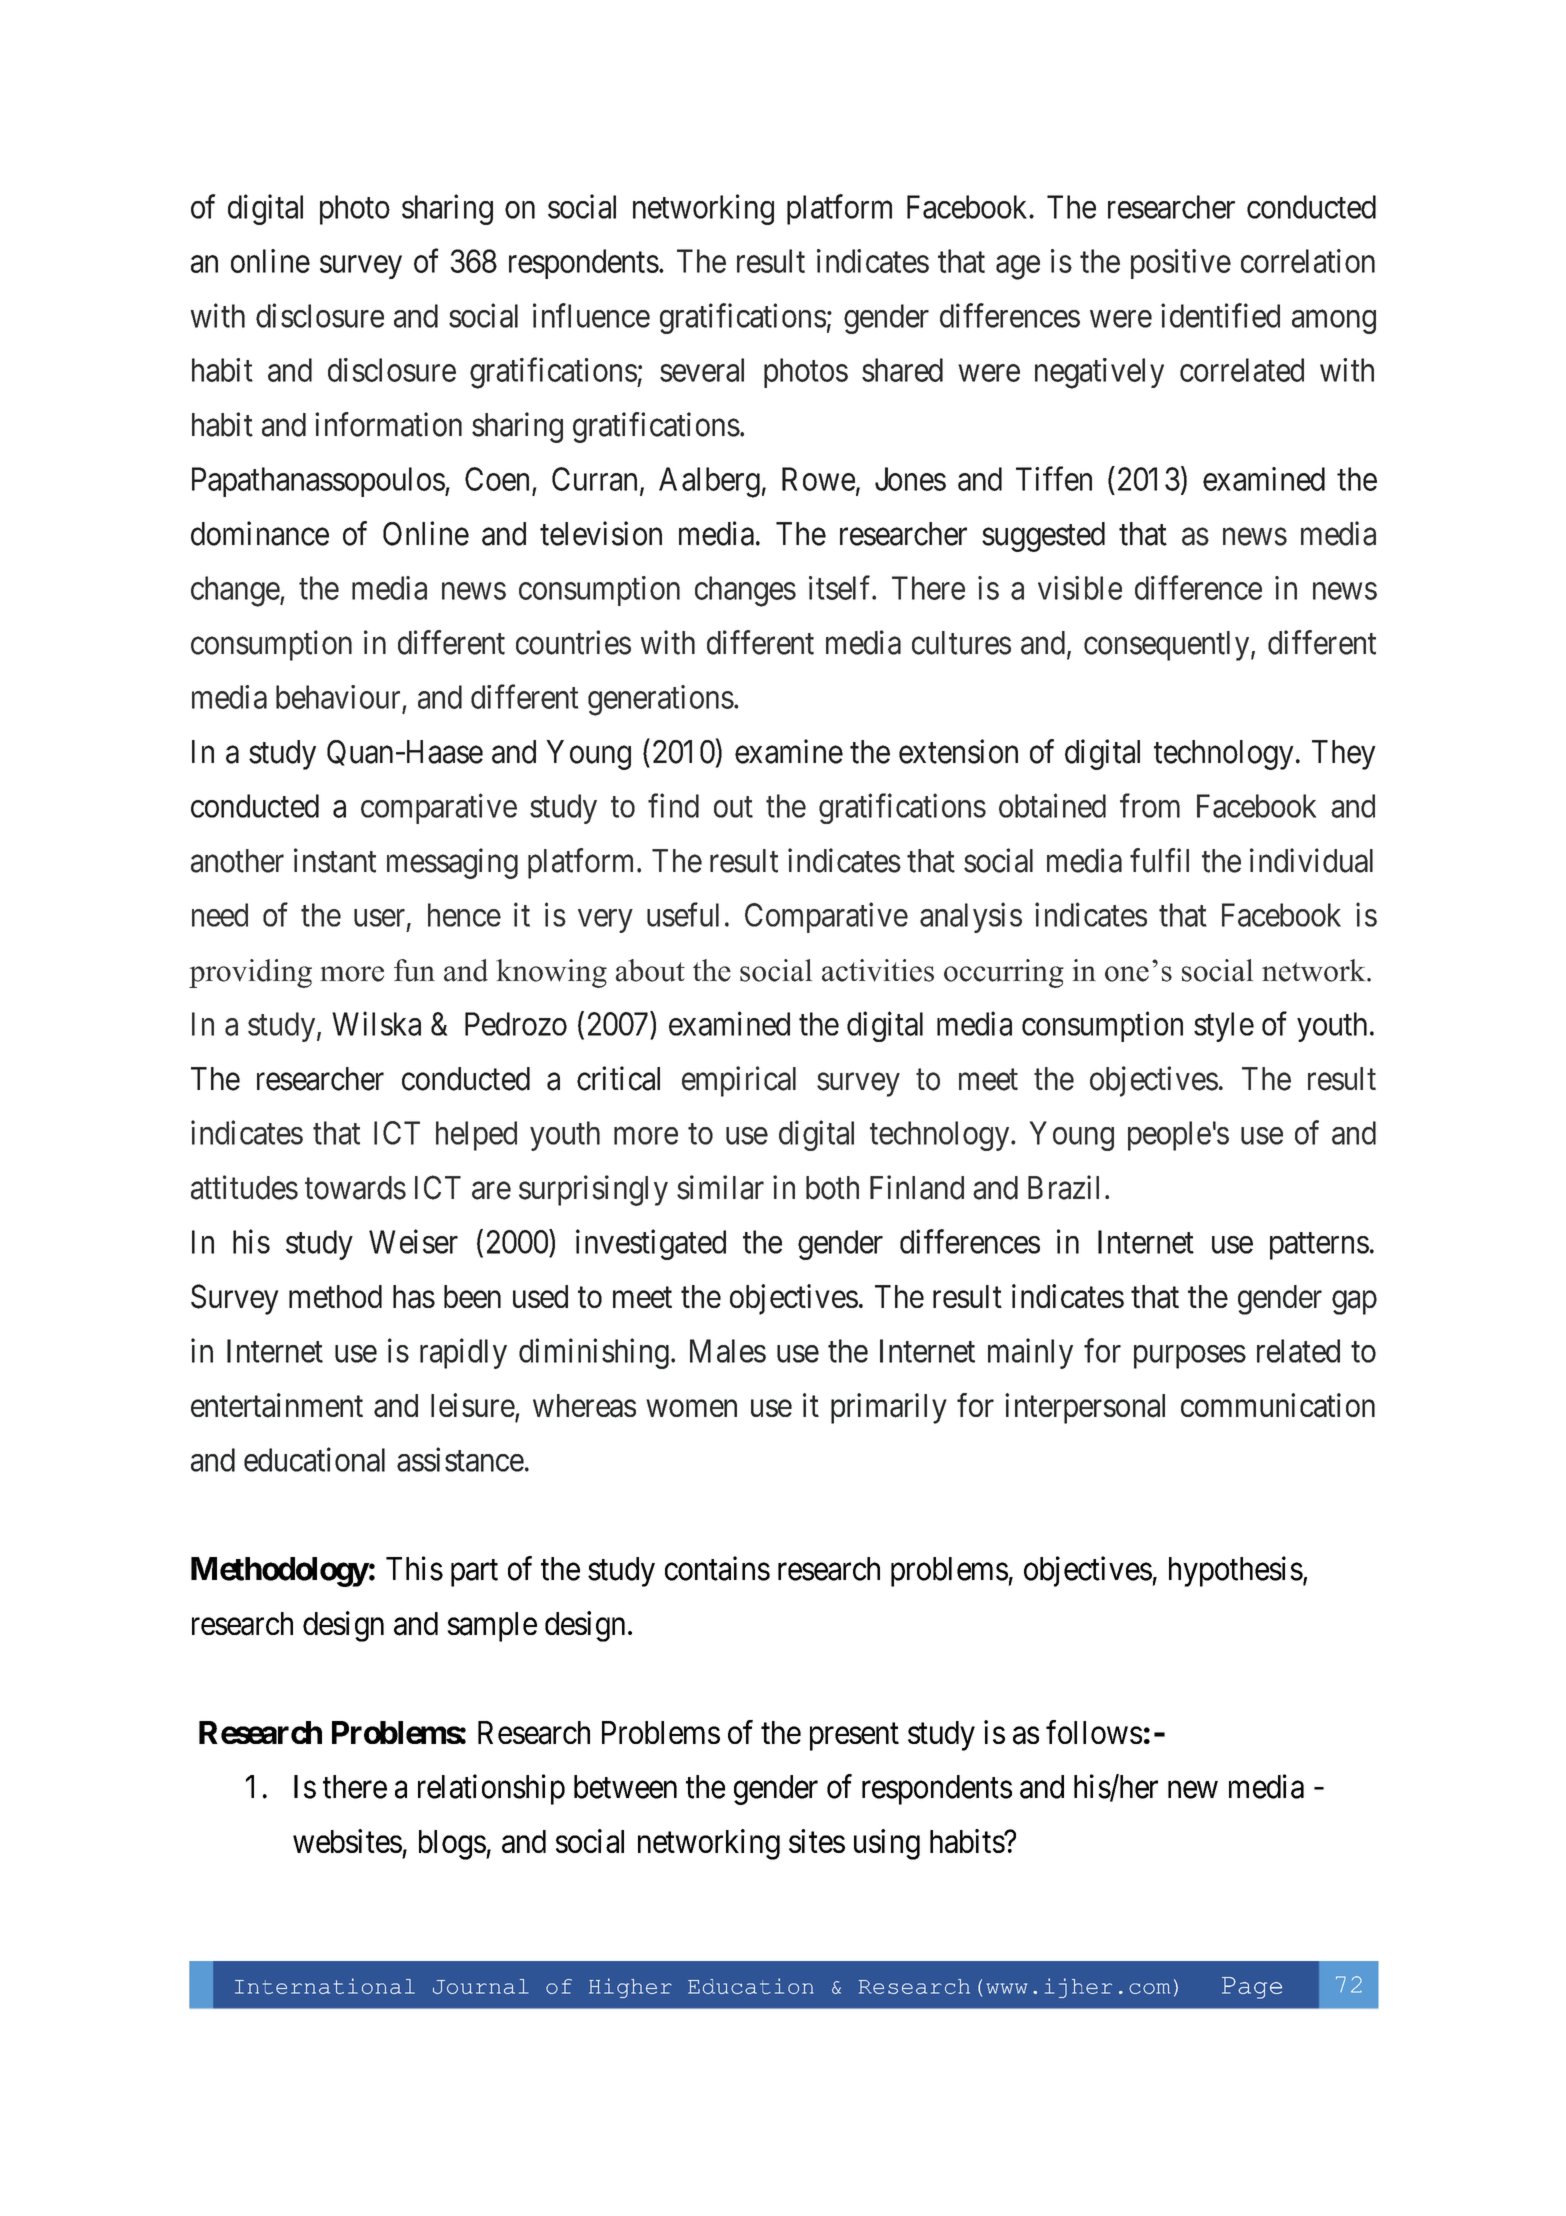 This screenshot has height=2216, width=1566. What do you see at coordinates (854, 1737) in the screenshot?
I see `present` at bounding box center [854, 1737].
